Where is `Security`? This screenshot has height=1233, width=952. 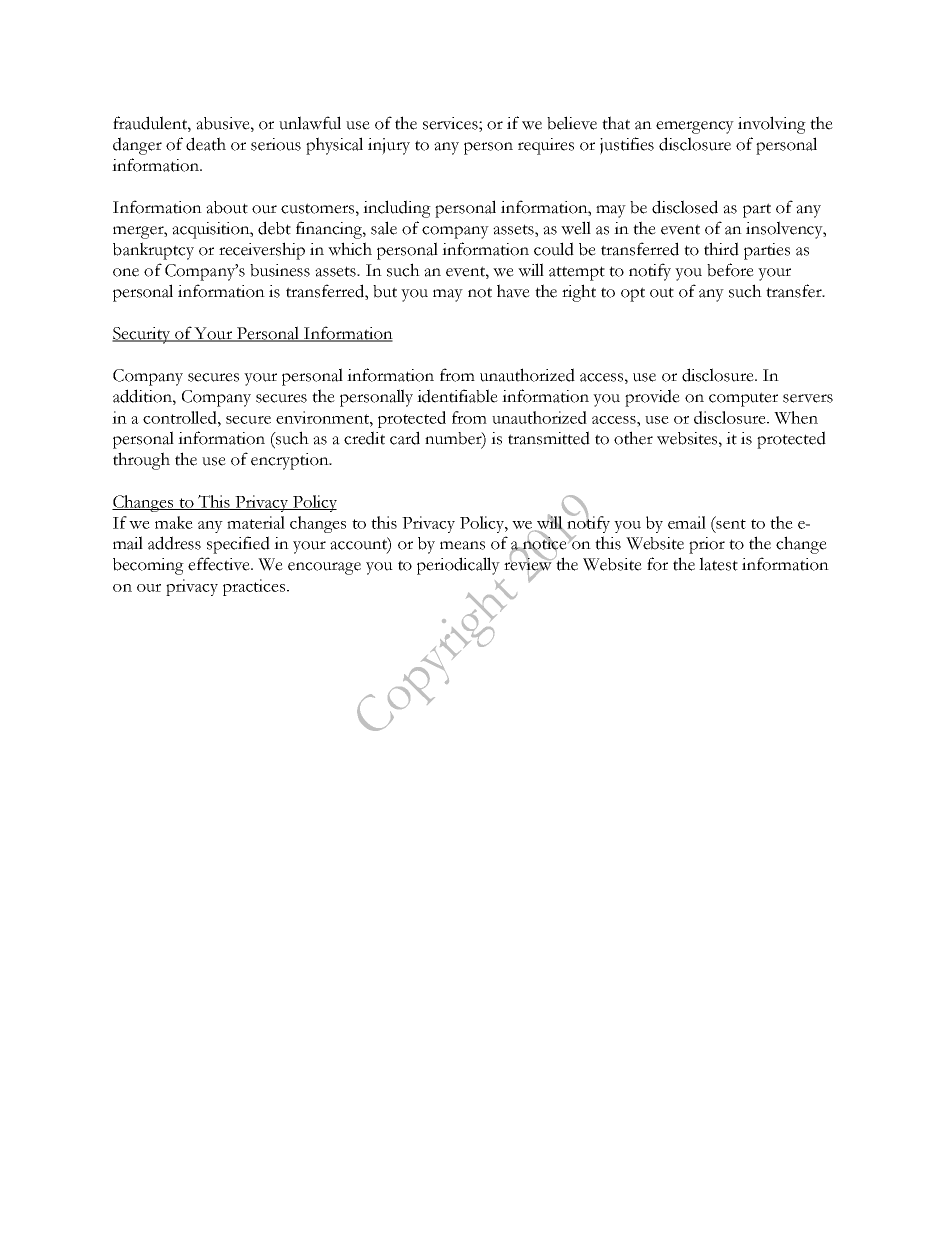
Security is located at coordinates (142, 335).
